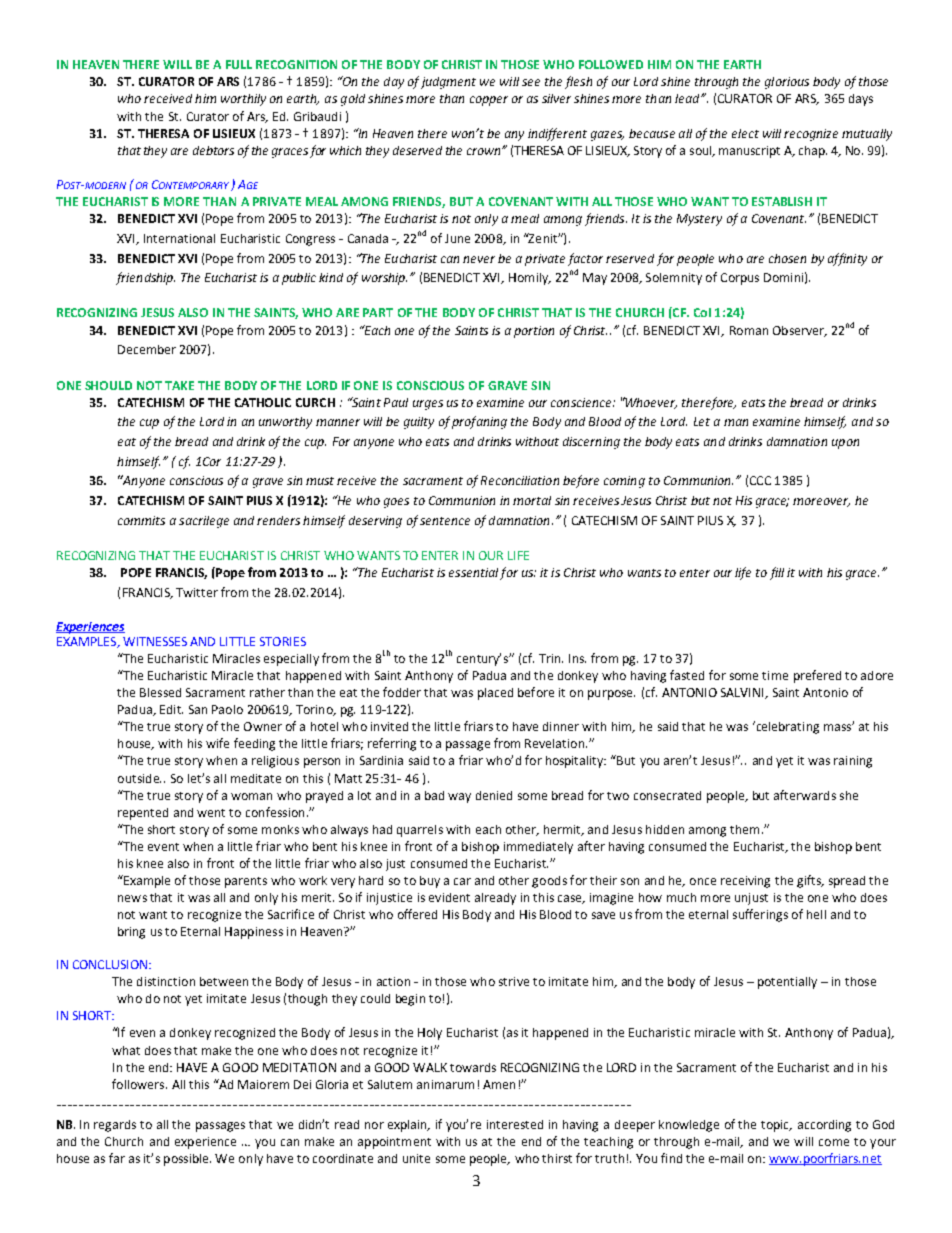  What do you see at coordinates (515, 1124) in the screenshot?
I see `interested` at bounding box center [515, 1124].
